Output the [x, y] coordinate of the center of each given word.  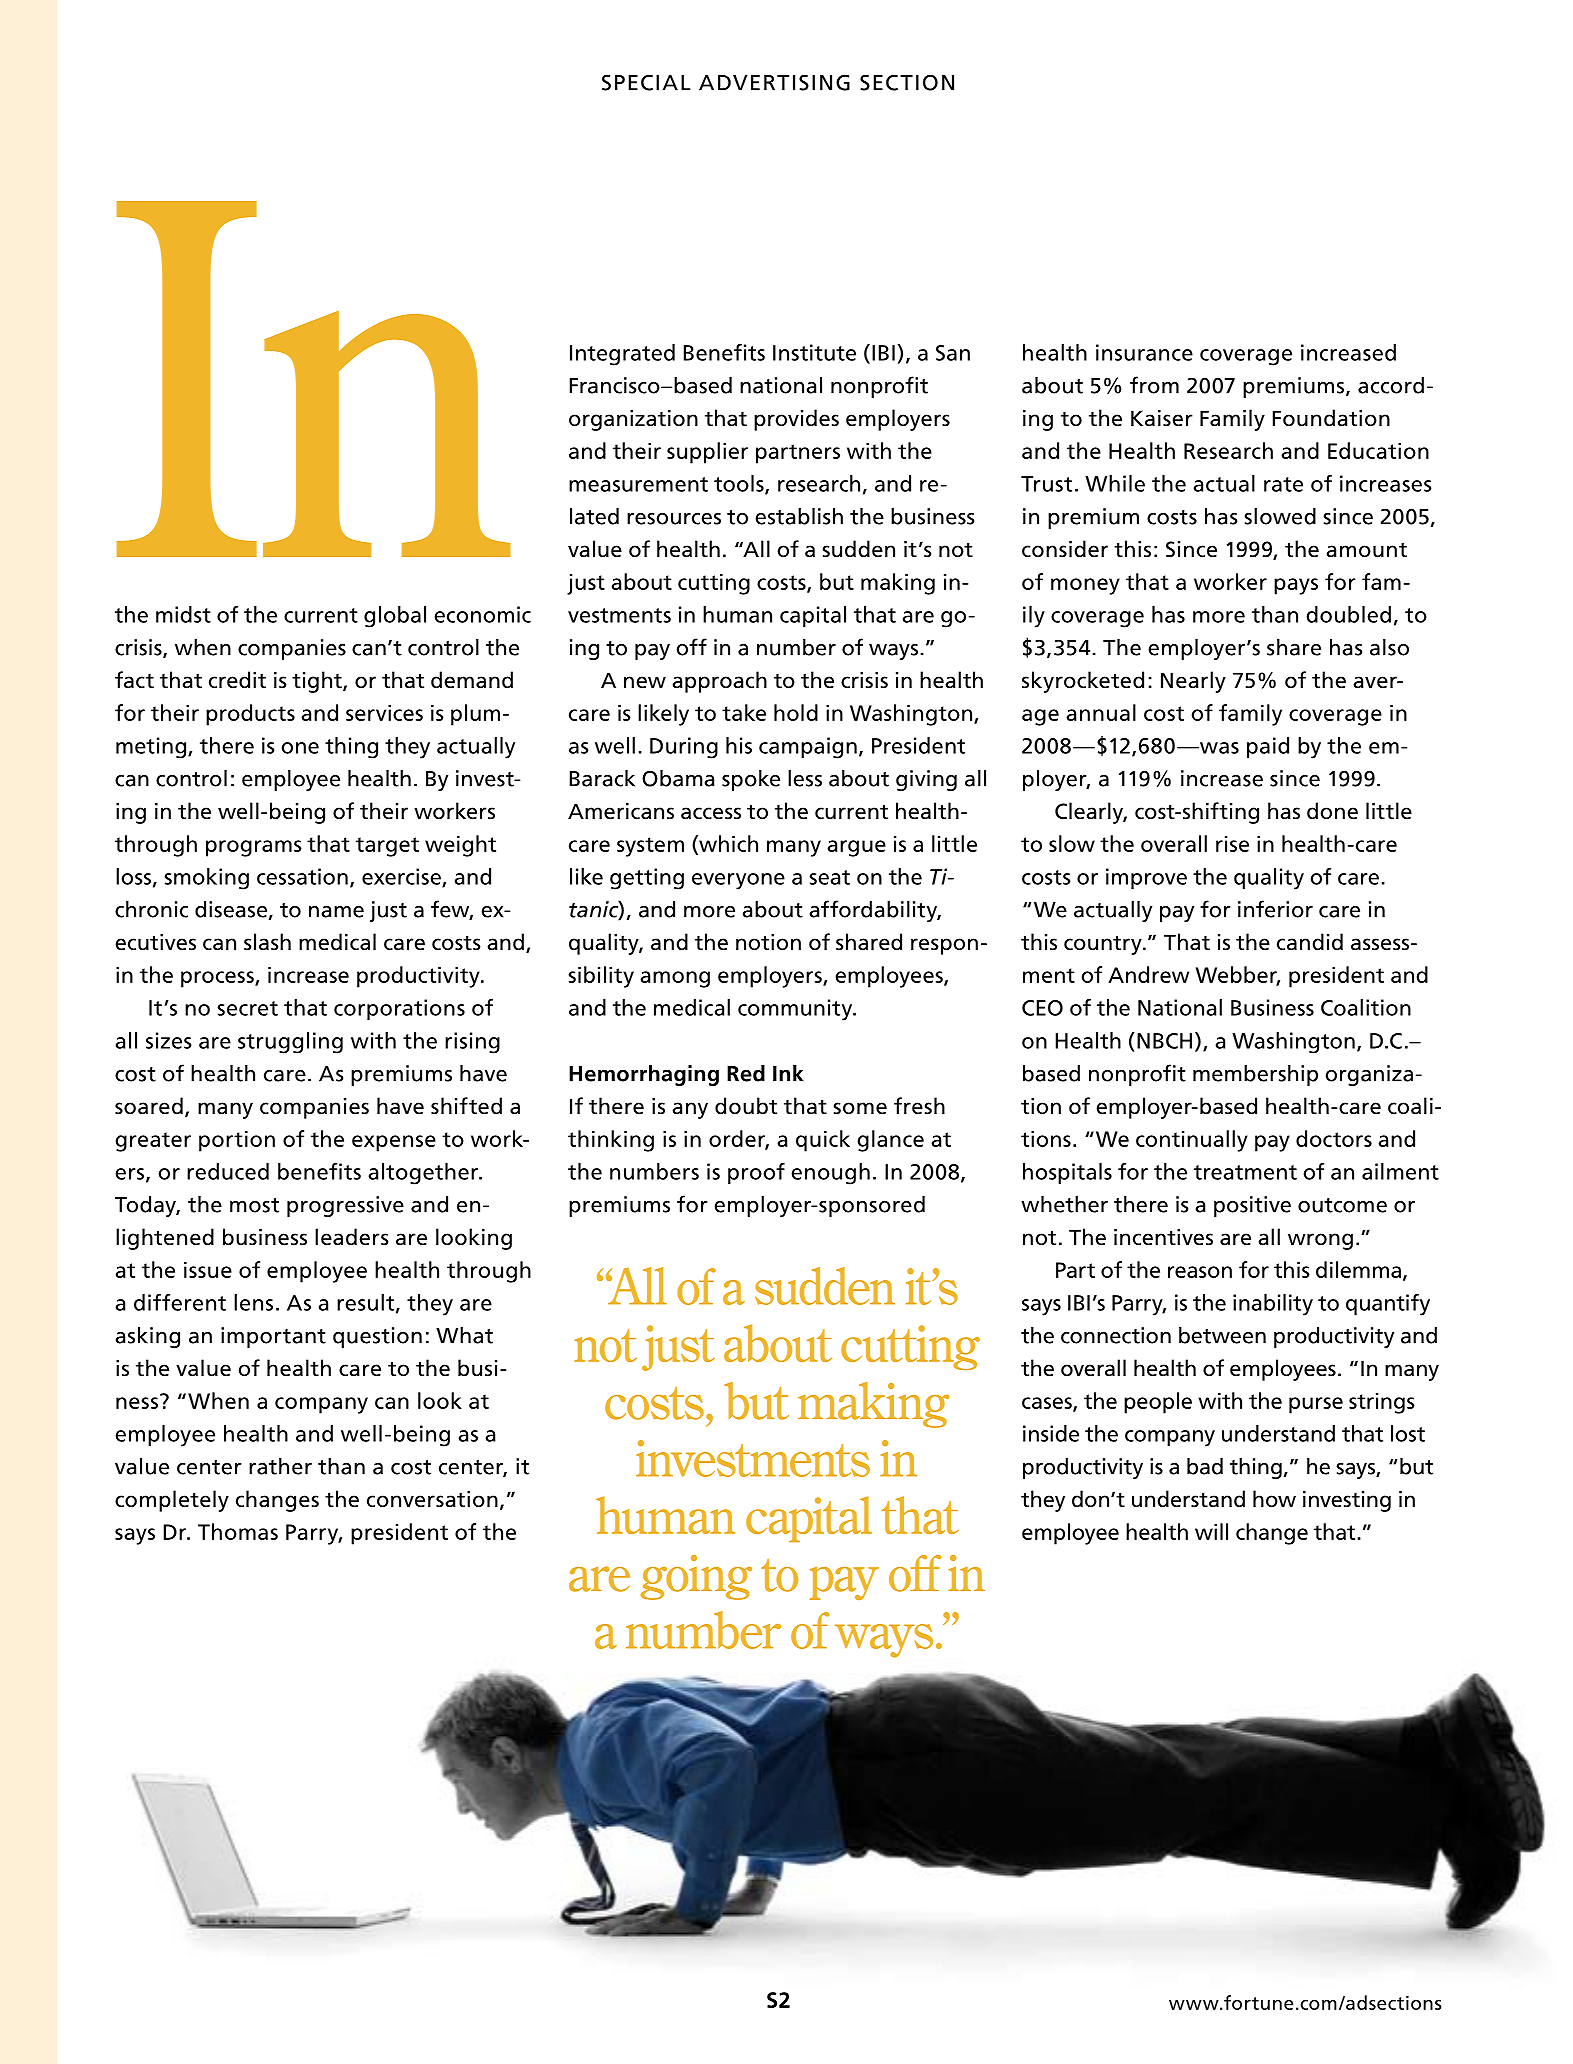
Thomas [238, 1531]
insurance [1144, 352]
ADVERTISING [774, 82]
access [711, 813]
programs [254, 848]
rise [1232, 843]
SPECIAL [646, 82]
